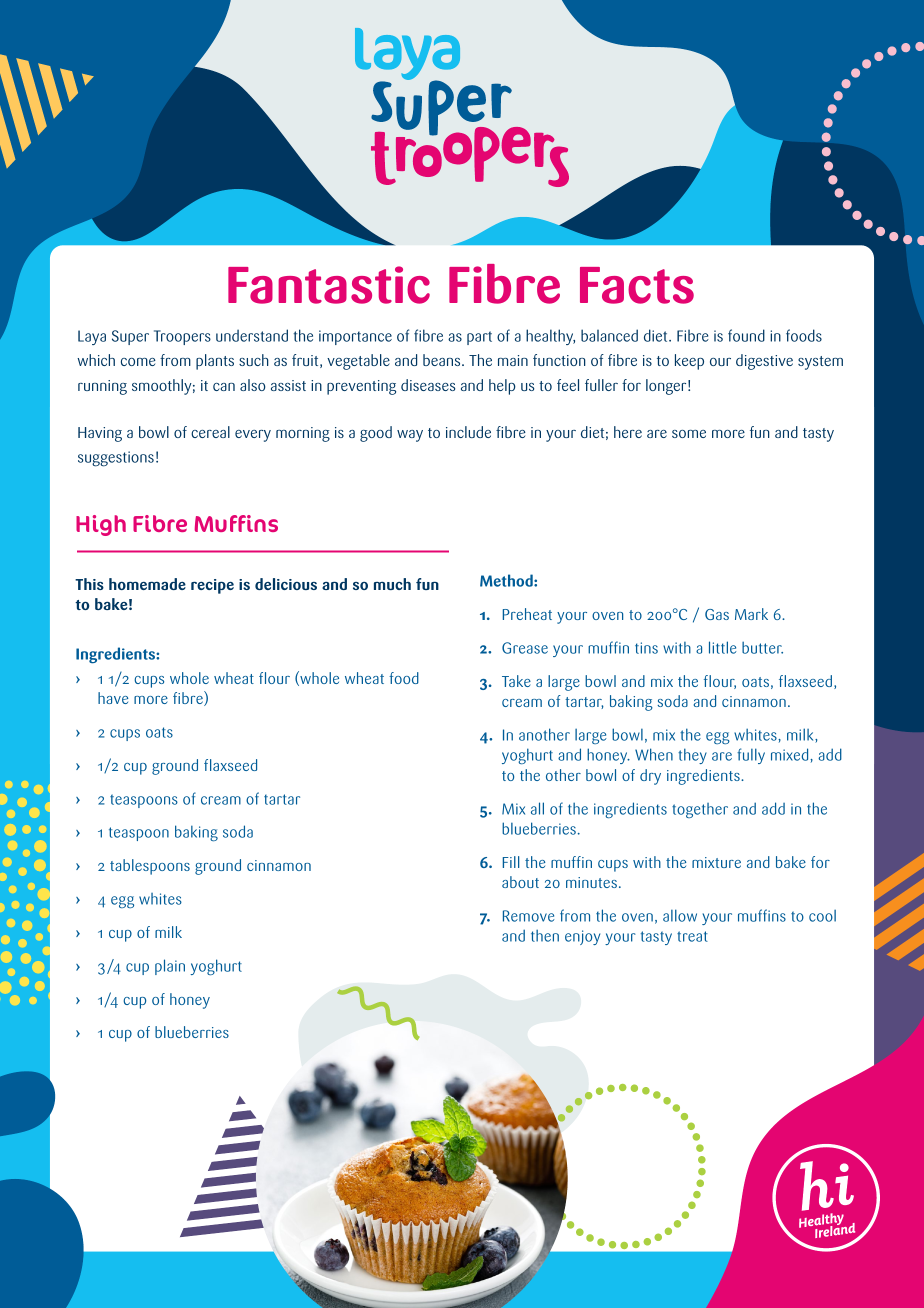 This image has width=924, height=1308. What do you see at coordinates (545, 935) in the image?
I see `then` at bounding box center [545, 935].
